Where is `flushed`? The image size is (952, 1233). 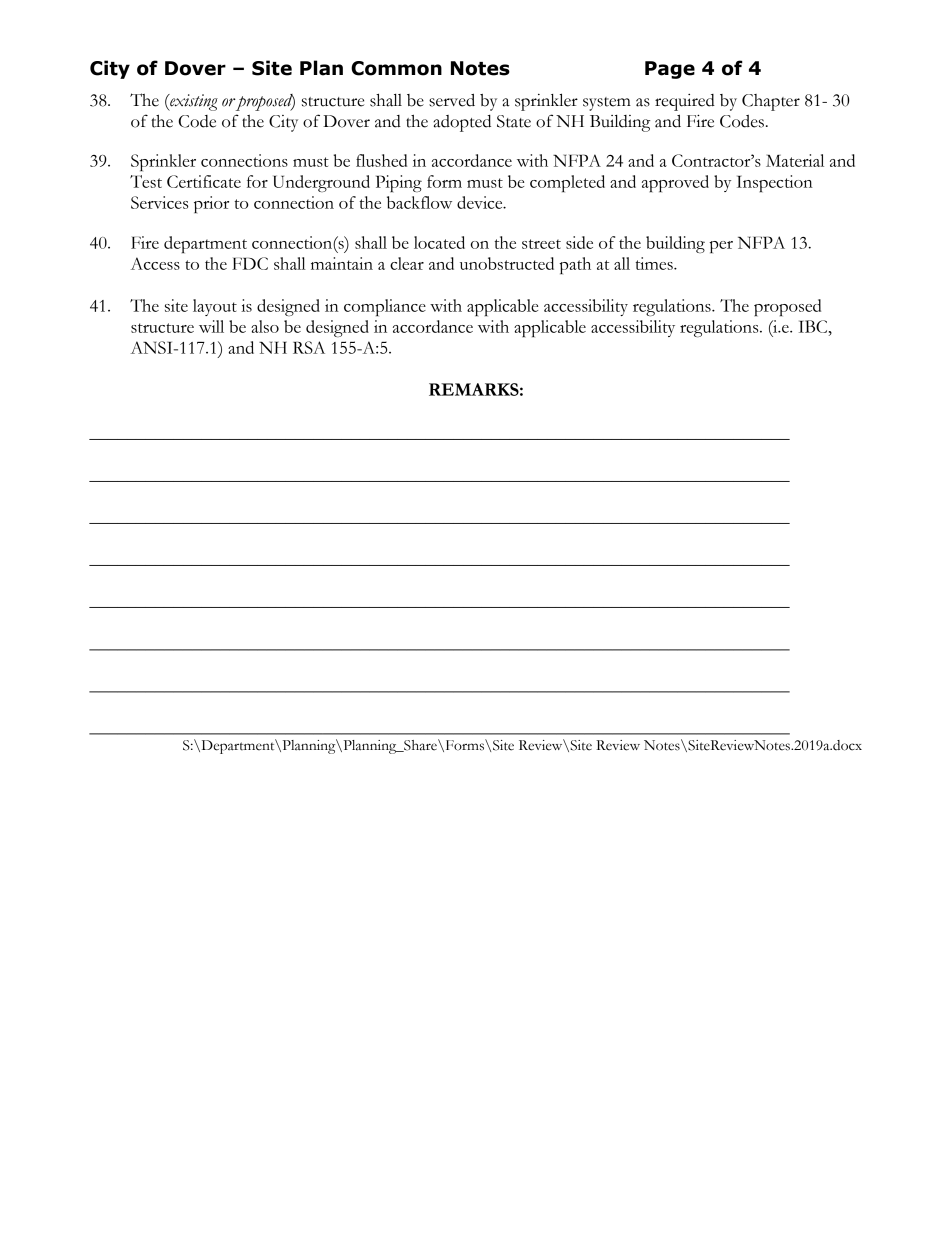 flushed is located at coordinates (381, 160).
